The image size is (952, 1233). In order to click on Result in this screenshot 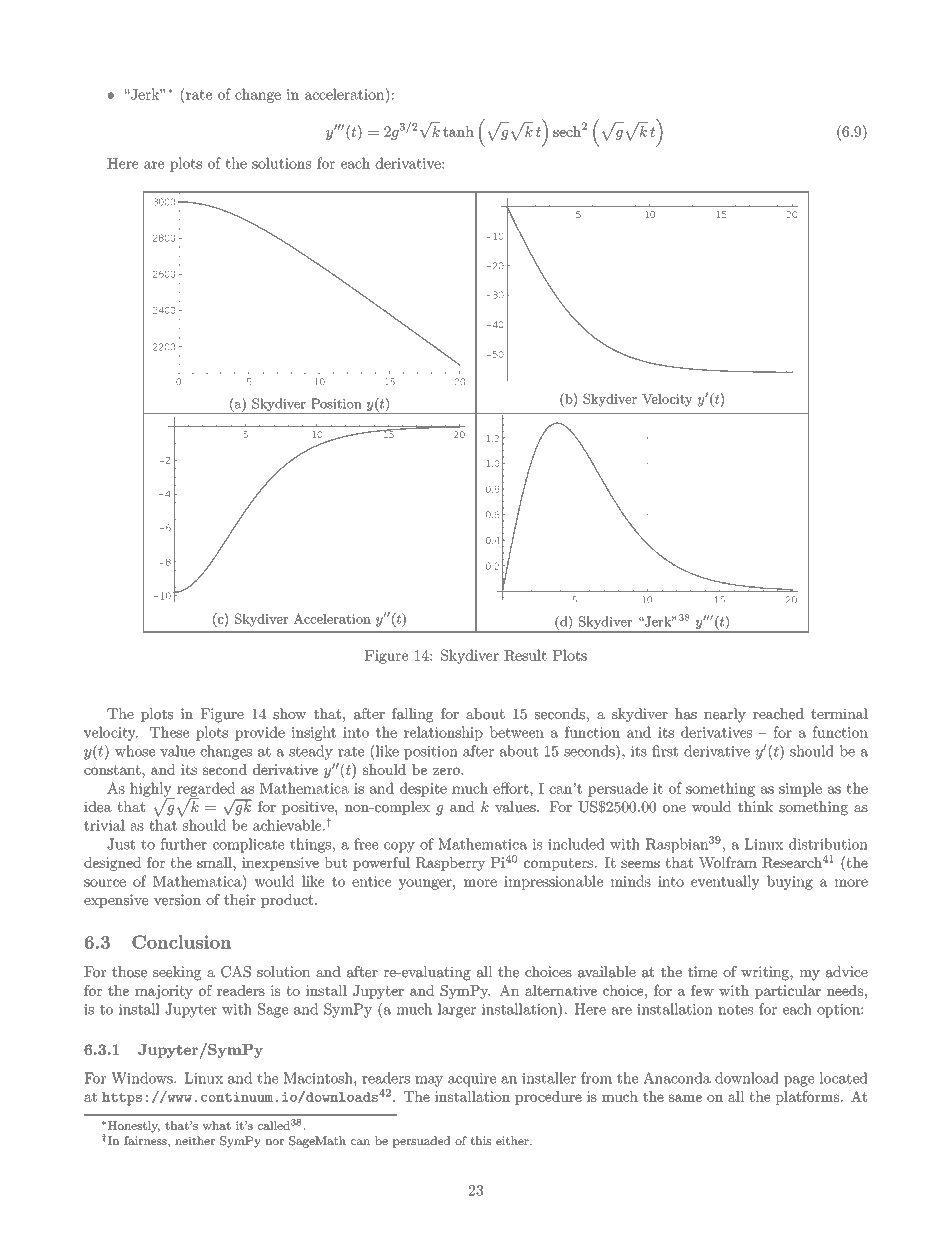, I will do `click(525, 655)`.
